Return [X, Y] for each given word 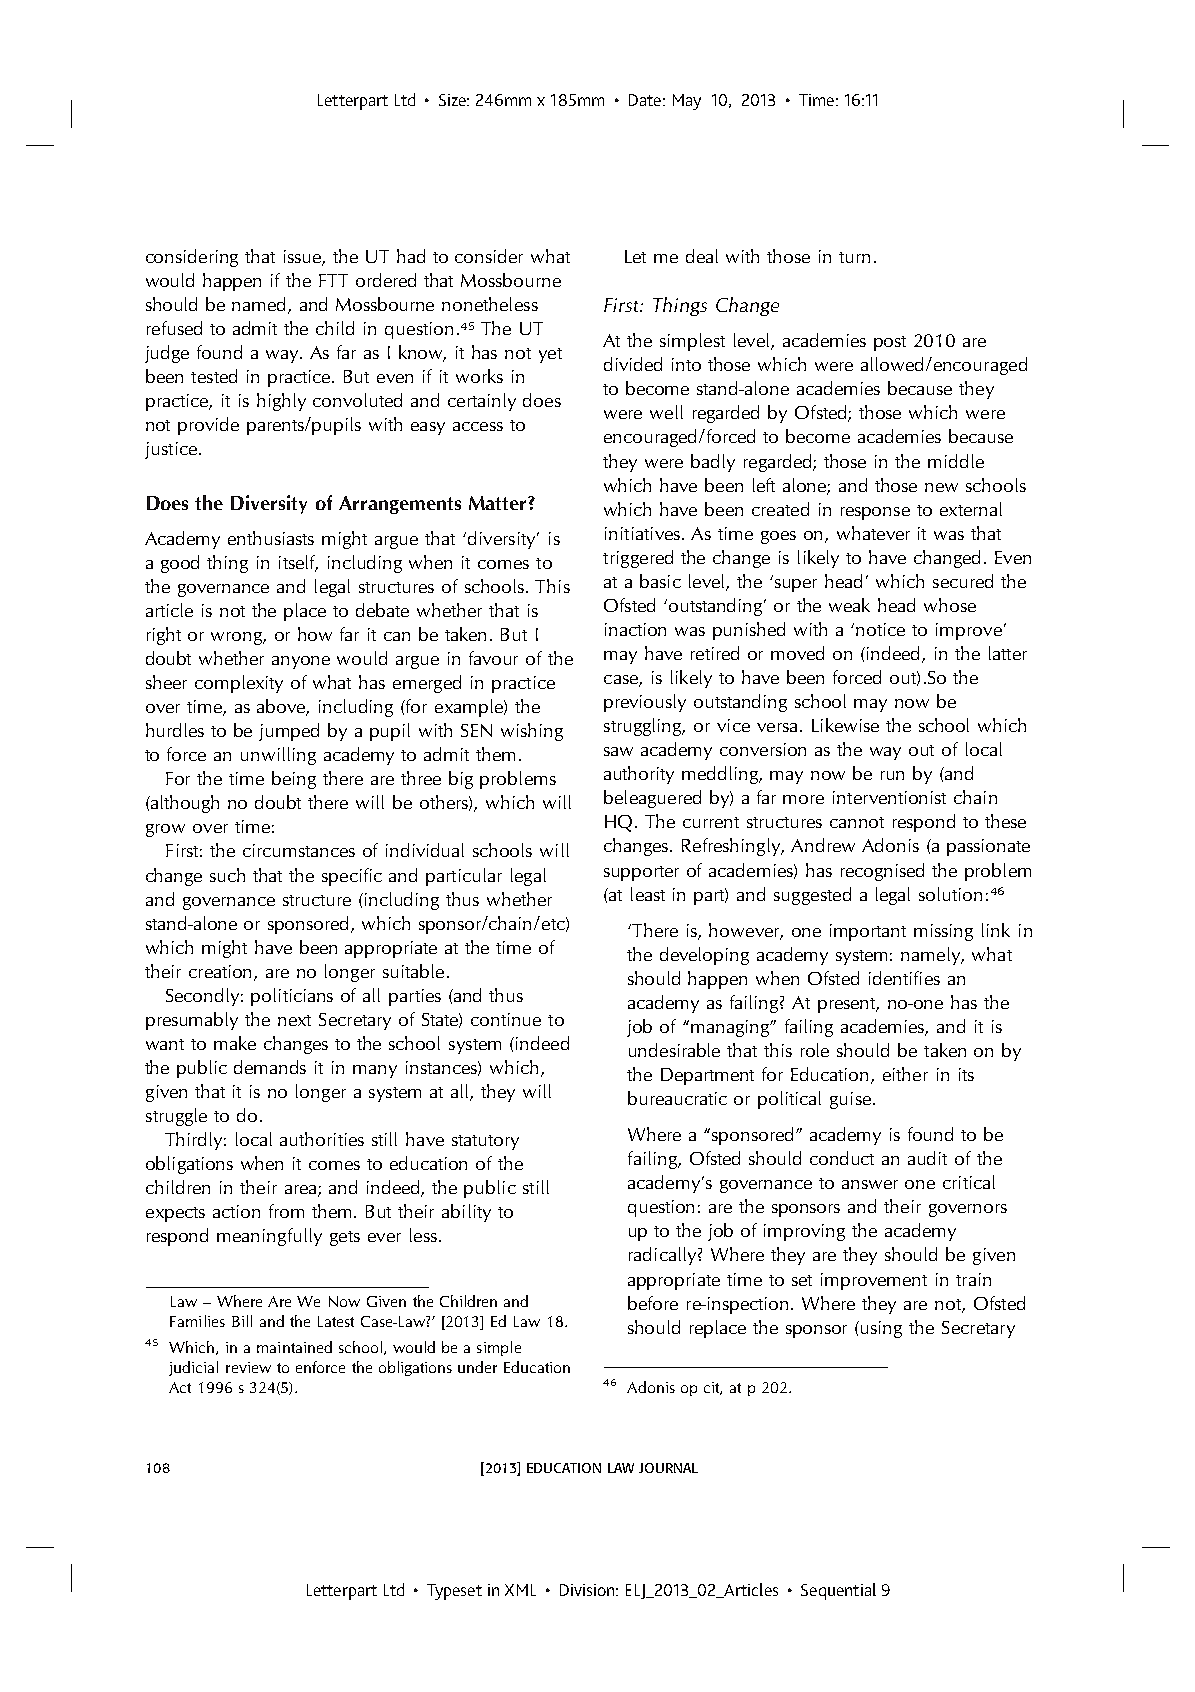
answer [870, 1184]
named [260, 305]
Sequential [838, 1591]
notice [880, 629]
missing [943, 932]
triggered [638, 559]
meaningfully [269, 1237]
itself [298, 563]
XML [520, 1590]
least [648, 894]
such [227, 875]
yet [550, 355]
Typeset [454, 1592]
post [890, 343]
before [653, 1303]
